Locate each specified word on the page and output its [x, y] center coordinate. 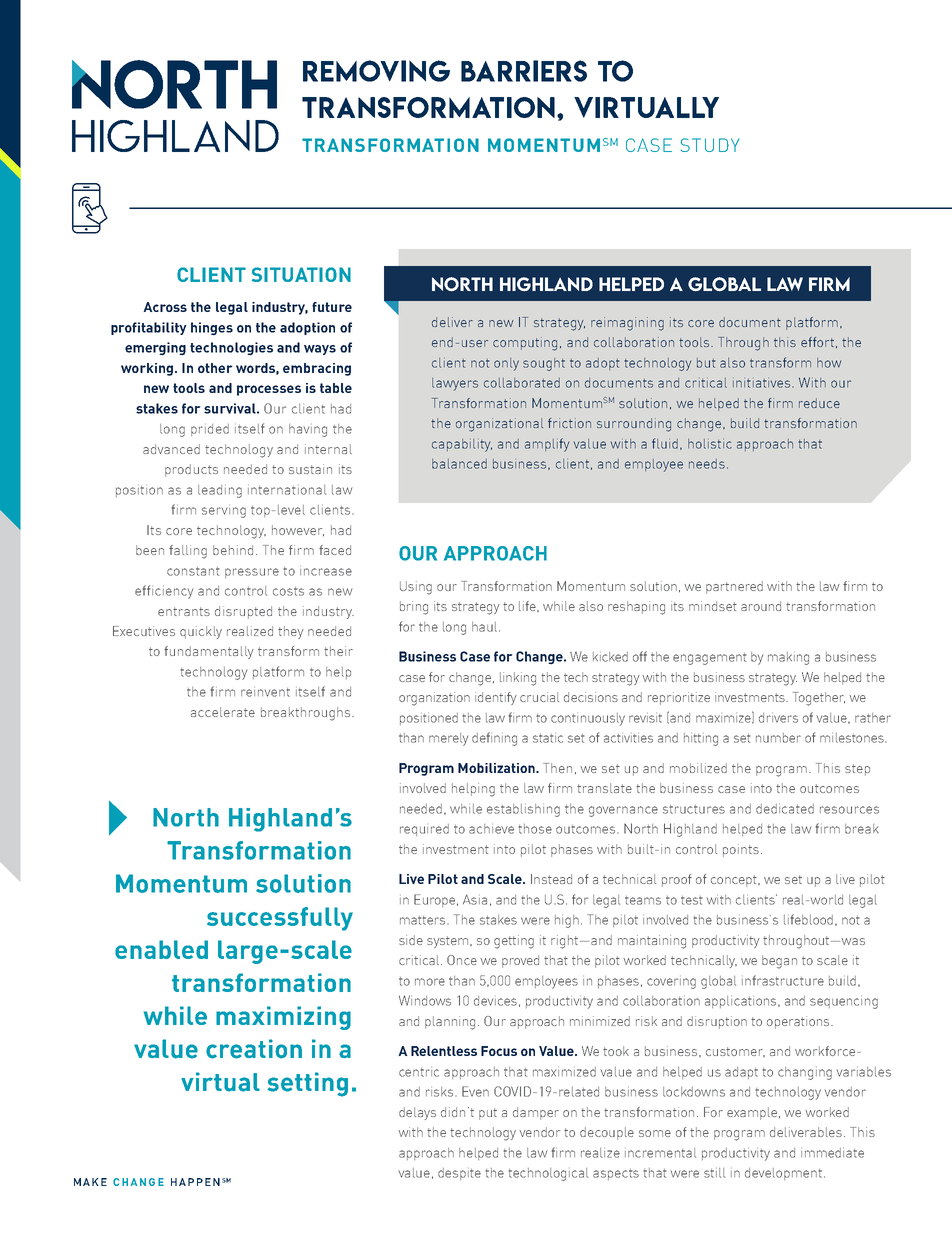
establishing [523, 810]
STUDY [710, 145]
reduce [819, 403]
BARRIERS [524, 71]
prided [210, 430]
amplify [547, 445]
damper [536, 1113]
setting [307, 1084]
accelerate [223, 712]
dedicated [785, 809]
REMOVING [376, 71]
